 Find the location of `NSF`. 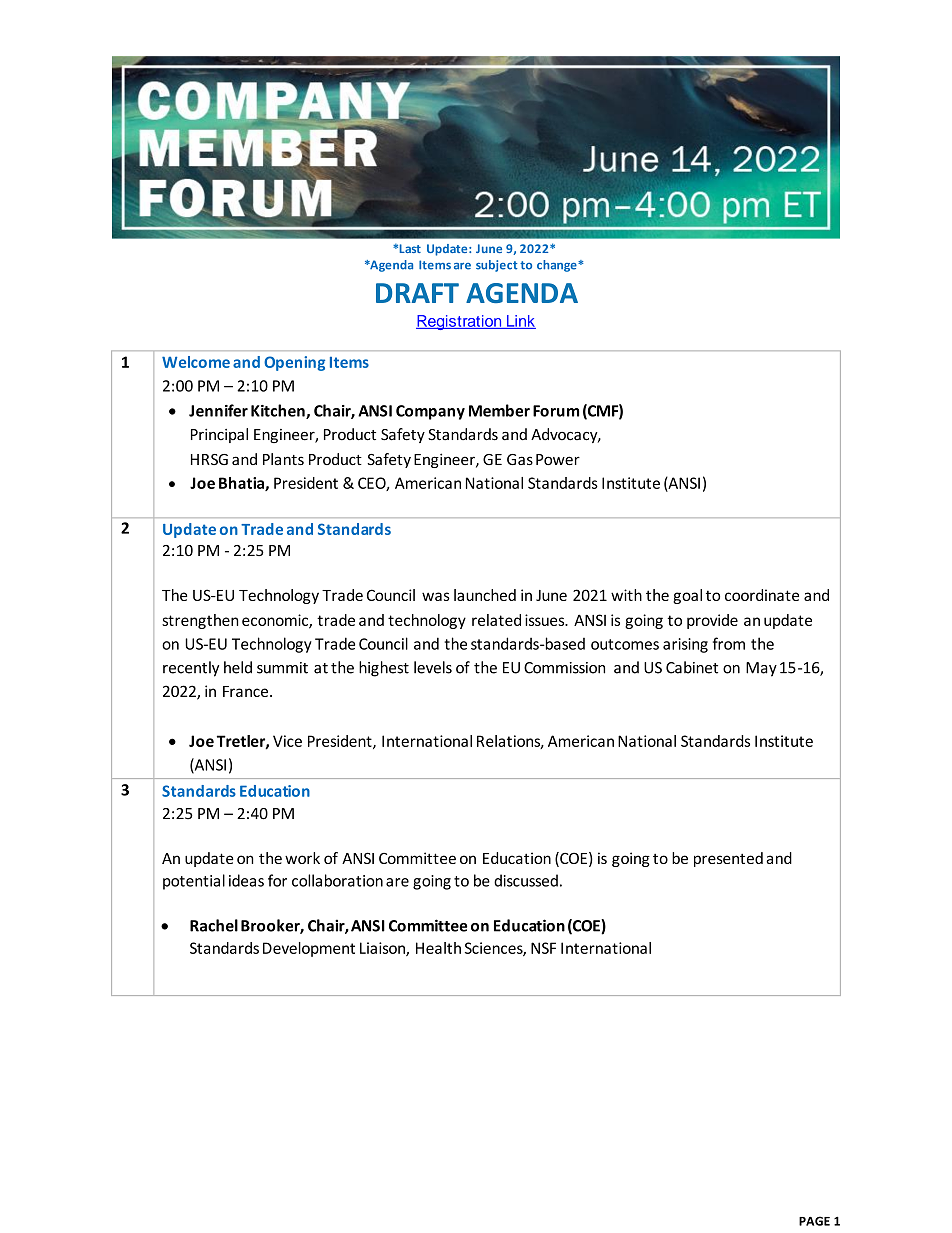

NSF is located at coordinates (543, 948).
